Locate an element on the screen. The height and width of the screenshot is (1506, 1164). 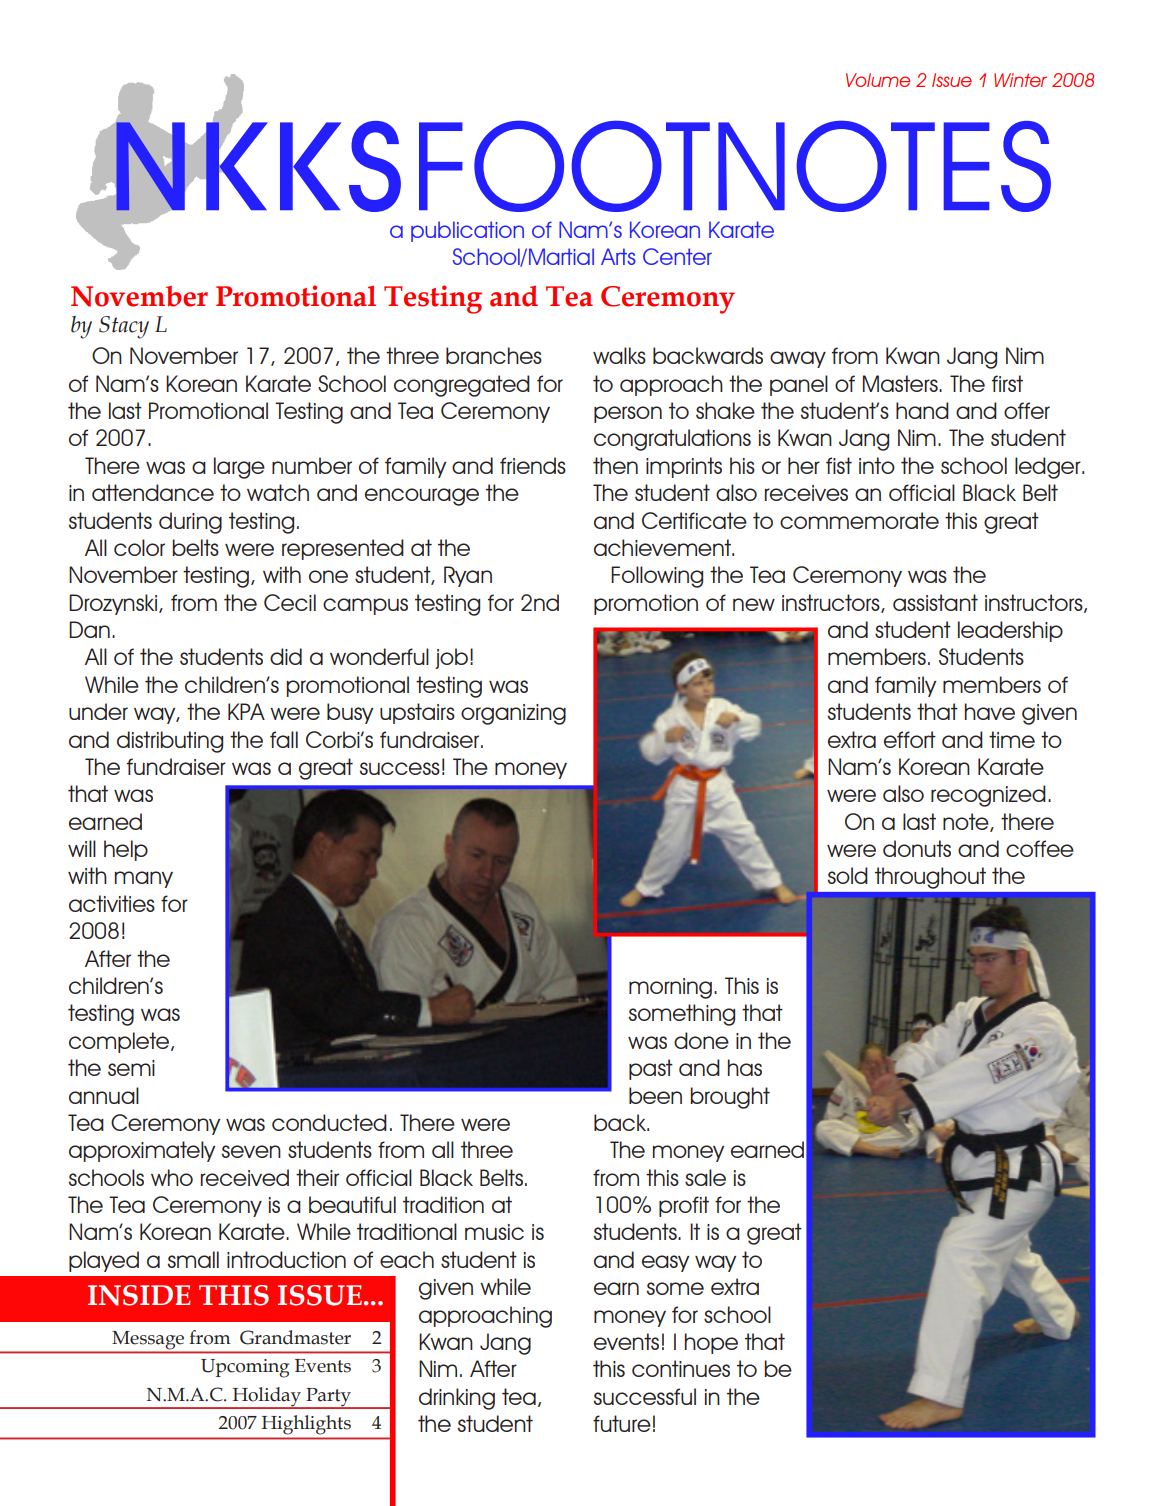
Upcoming is located at coordinates (245, 1368).
